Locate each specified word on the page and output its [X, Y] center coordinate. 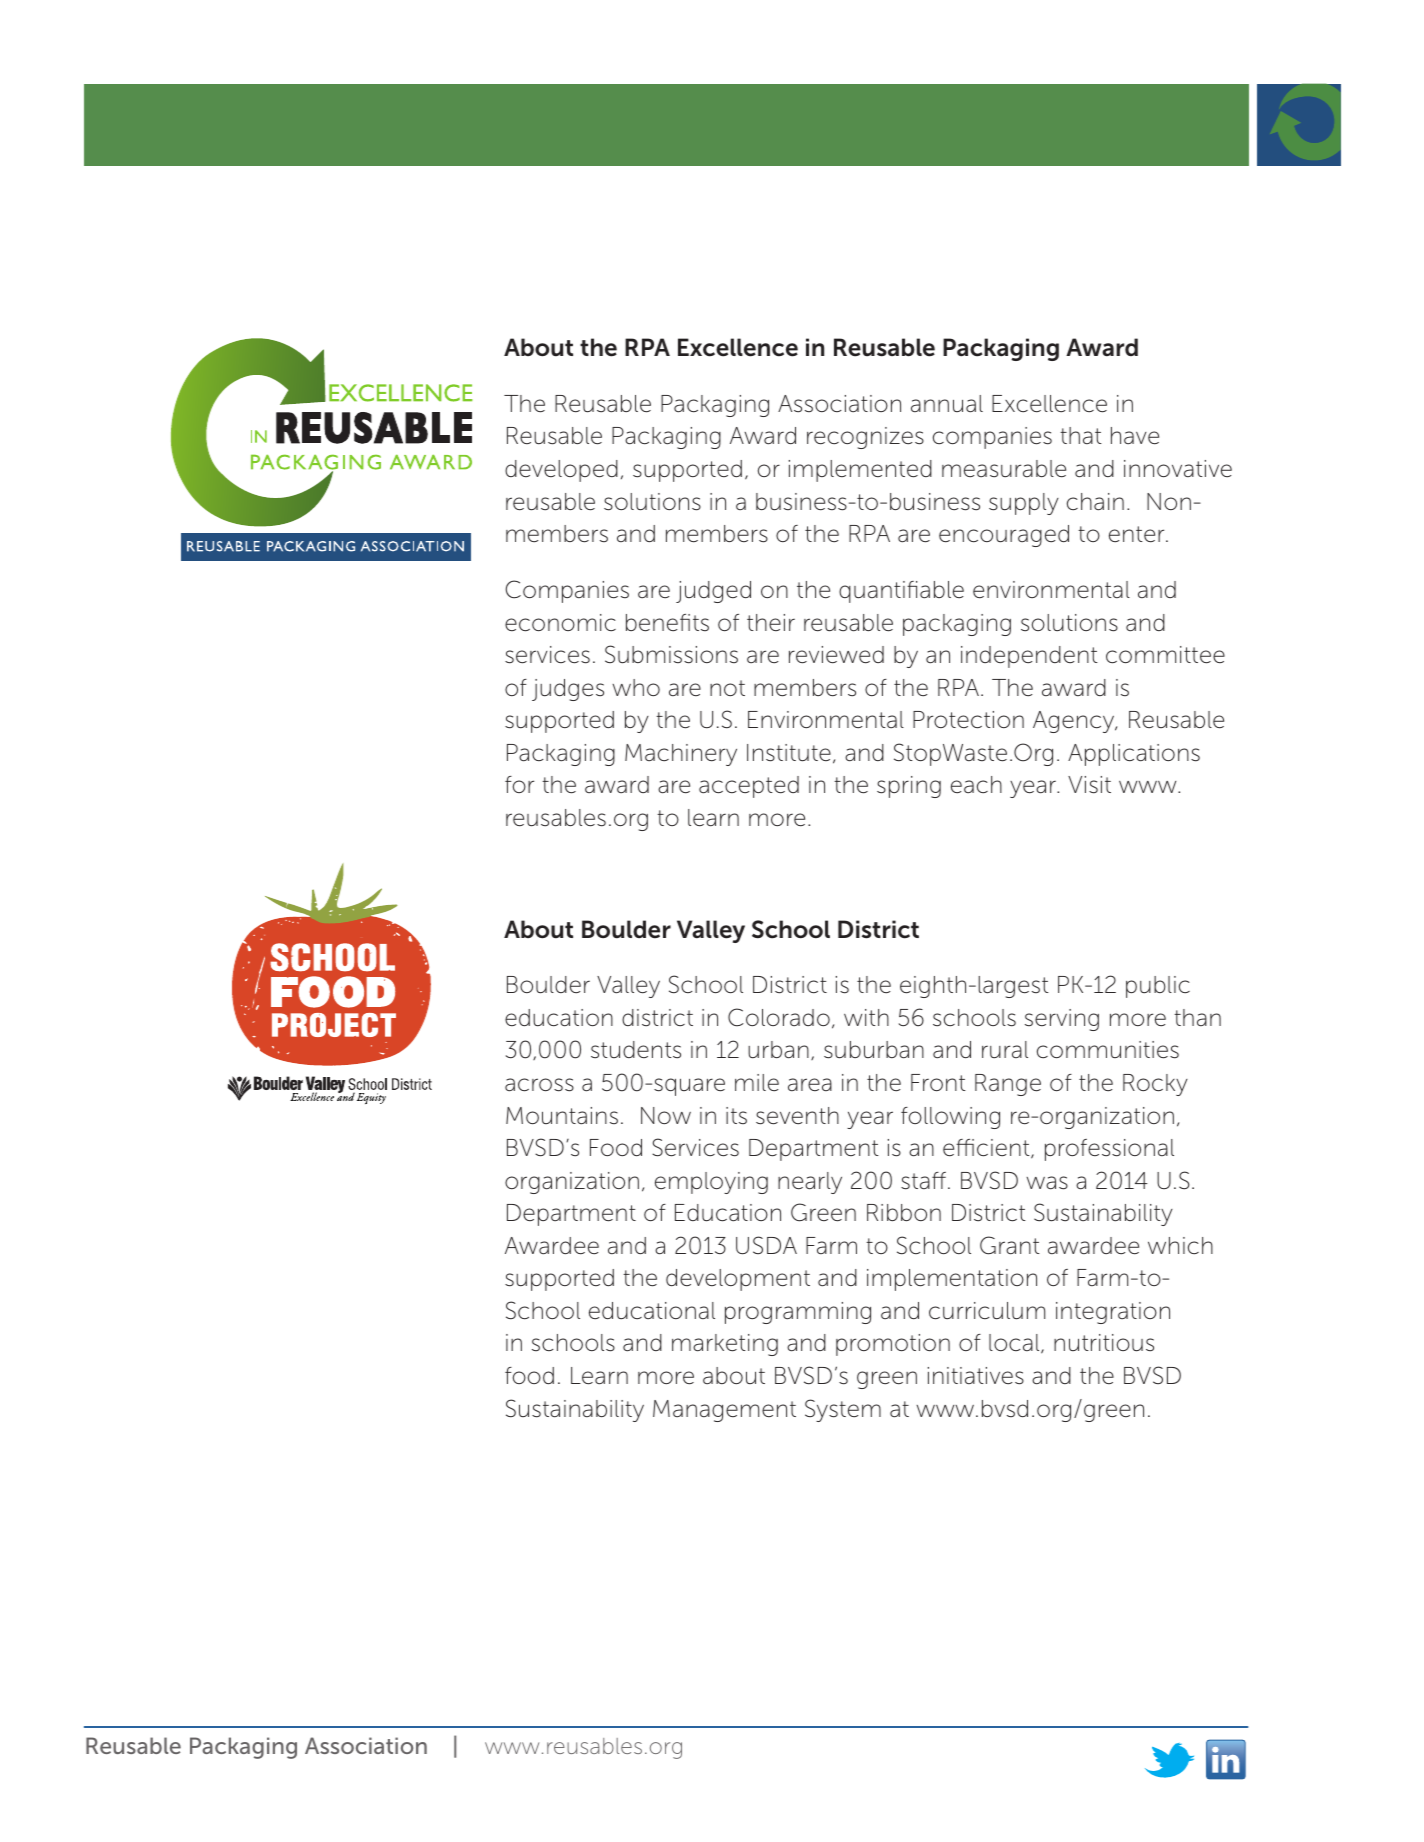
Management [724, 1411]
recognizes [865, 438]
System [843, 1410]
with [866, 1017]
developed [561, 471]
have [1135, 436]
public [1158, 987]
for [519, 784]
